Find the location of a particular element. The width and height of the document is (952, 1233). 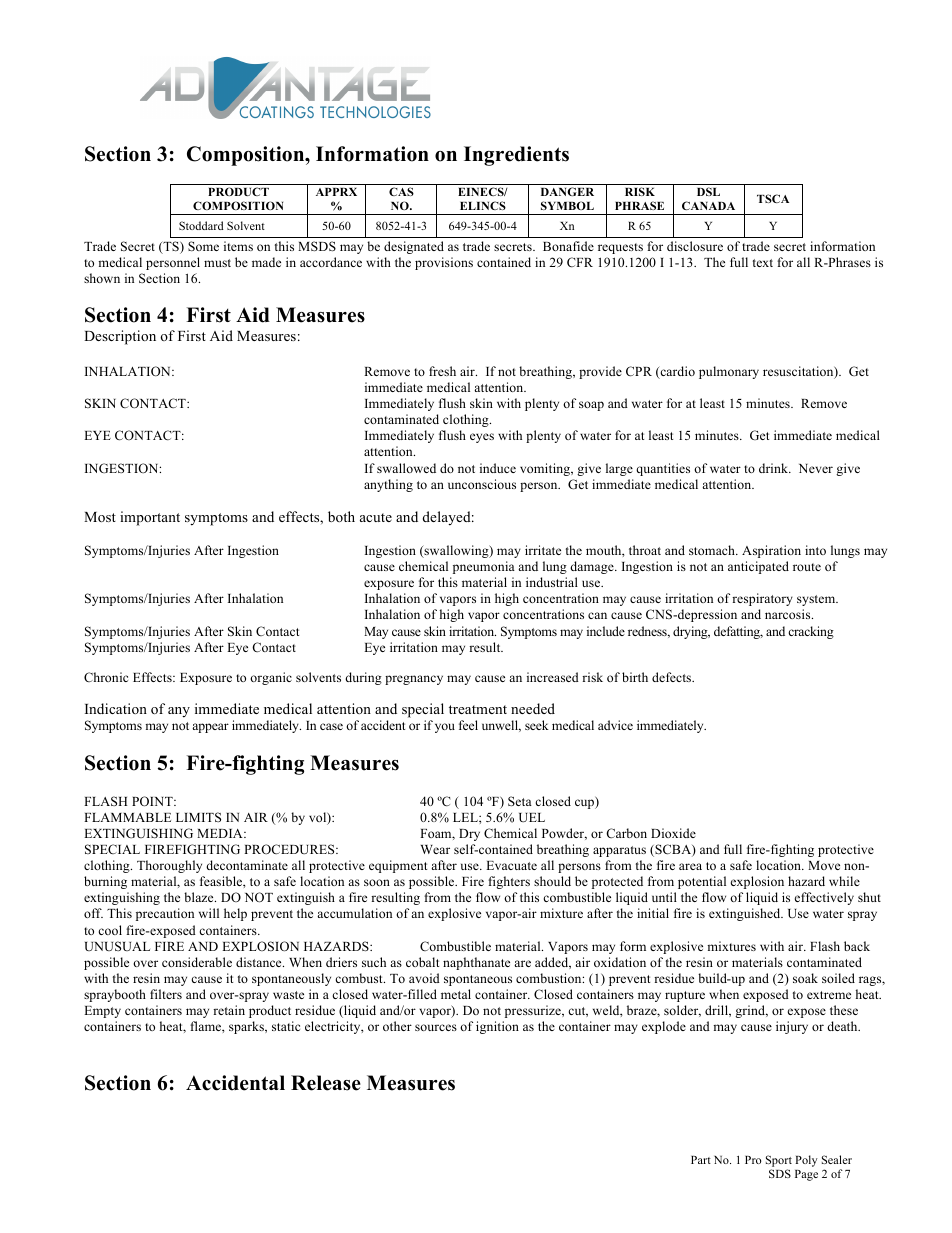

Release is located at coordinates (326, 1083).
